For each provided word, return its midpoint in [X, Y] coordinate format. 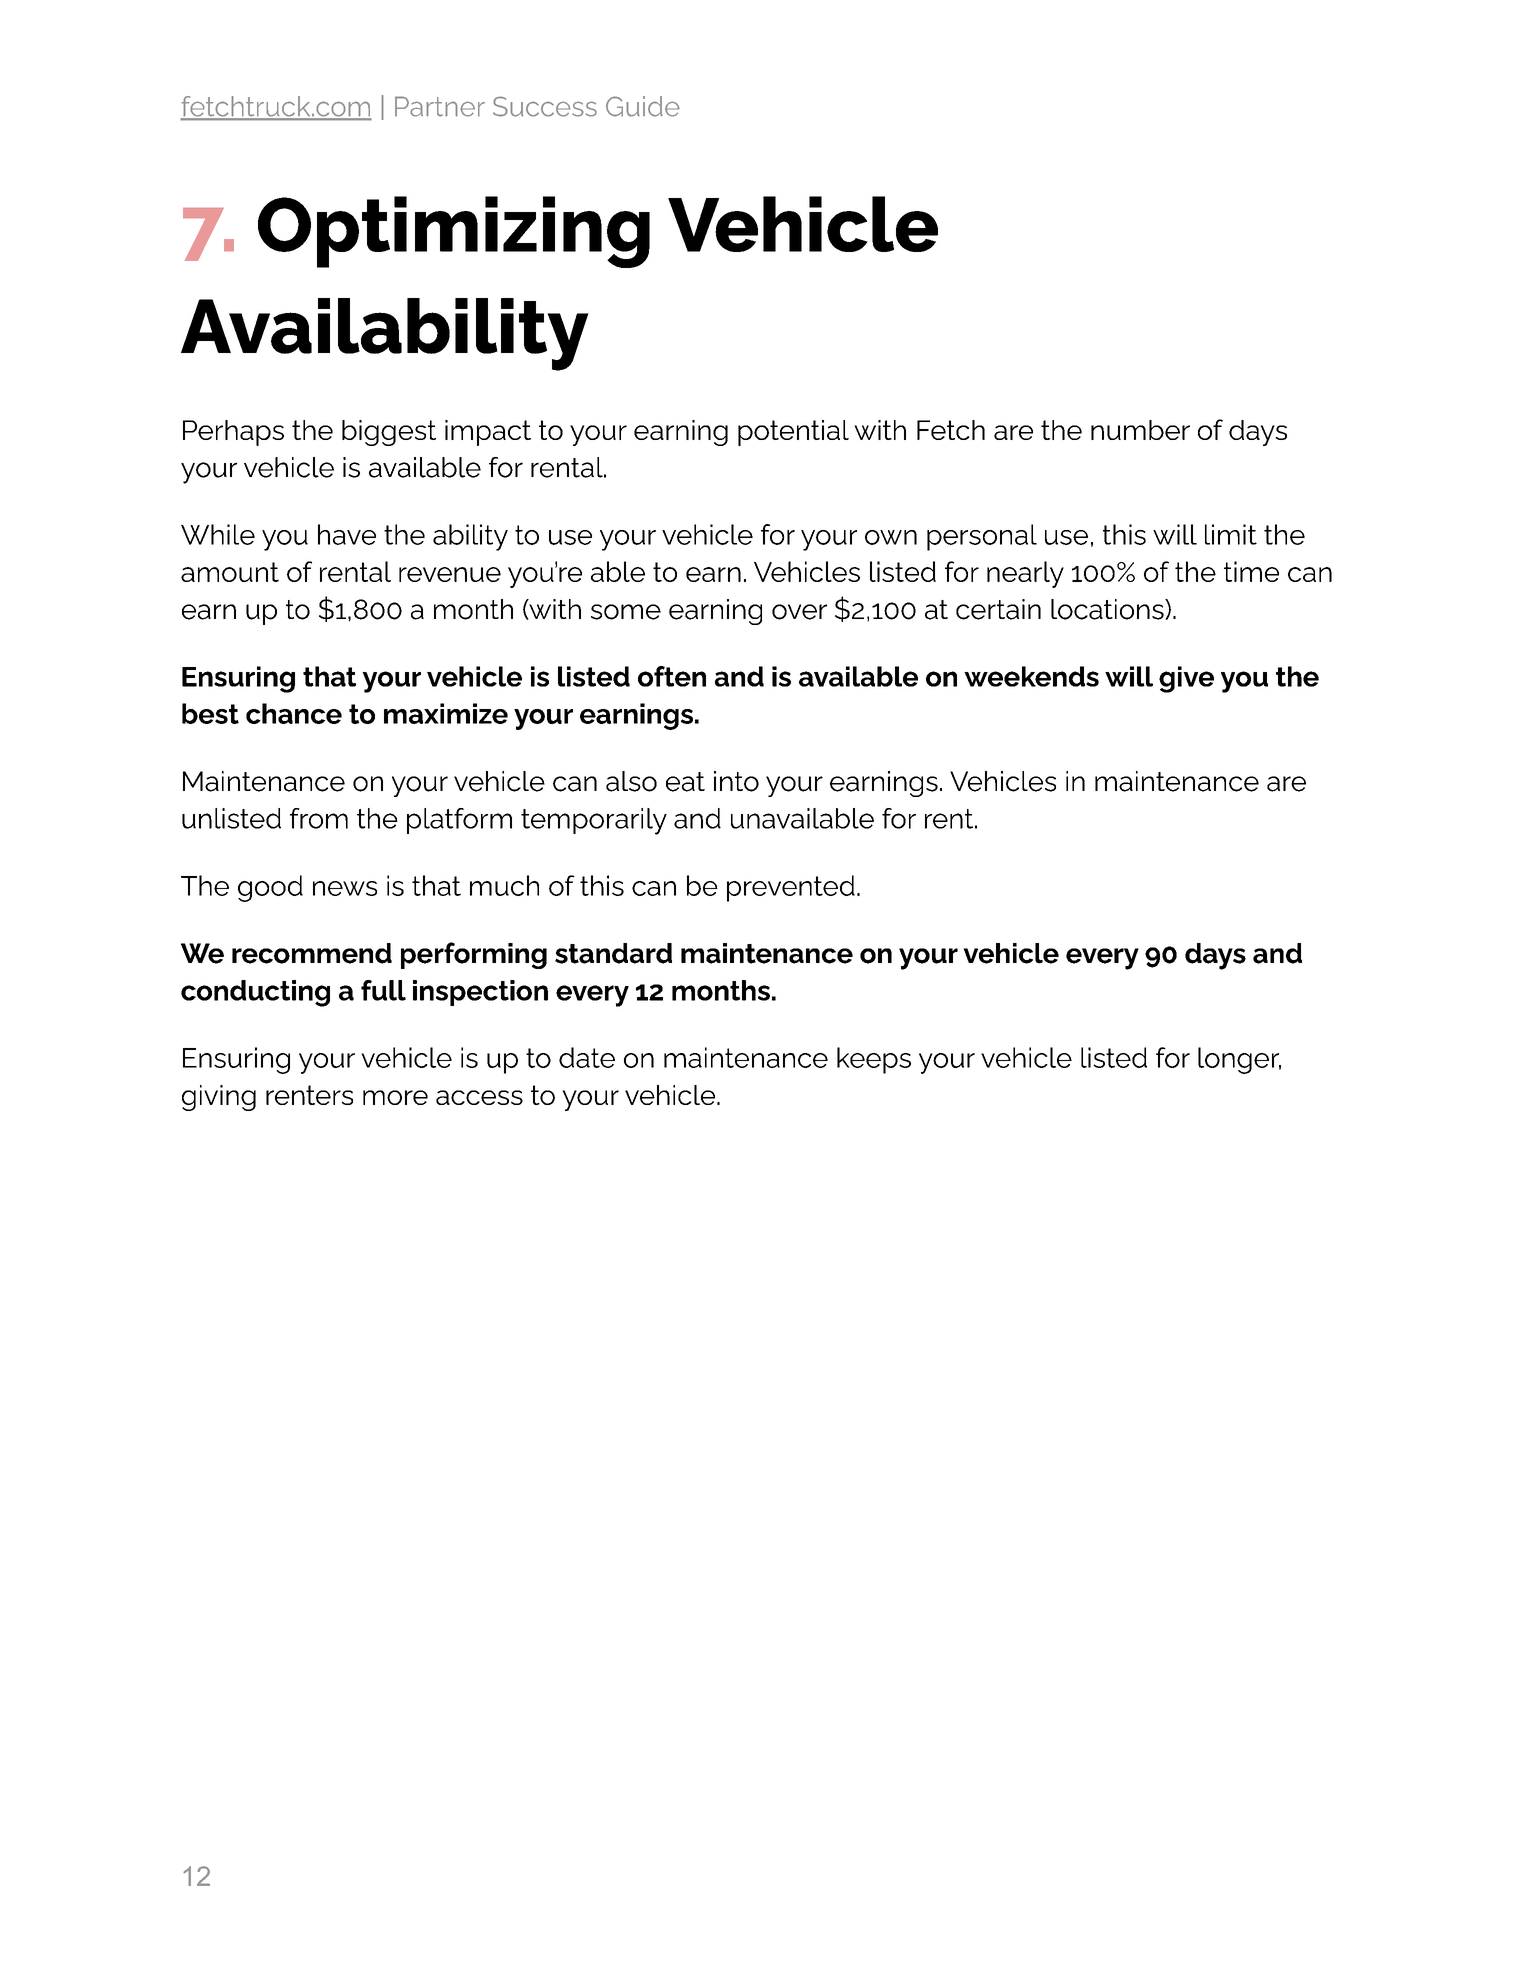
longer [1239, 1060]
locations [1108, 609]
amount [230, 572]
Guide [643, 106]
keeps [874, 1060]
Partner [440, 106]
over [799, 612]
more [395, 1097]
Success [545, 106]
